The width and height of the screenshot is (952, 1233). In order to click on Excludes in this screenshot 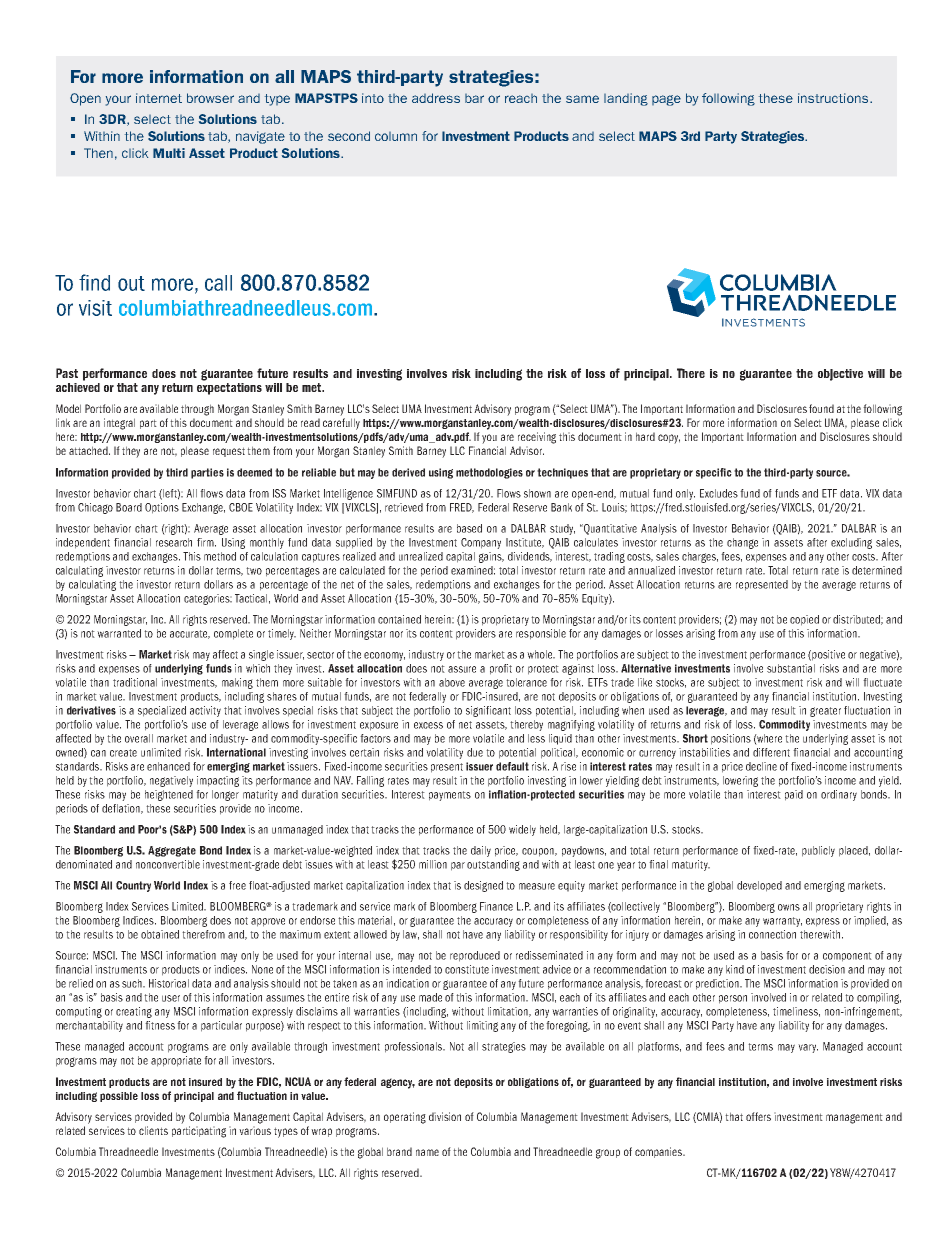, I will do `click(719, 493)`.
